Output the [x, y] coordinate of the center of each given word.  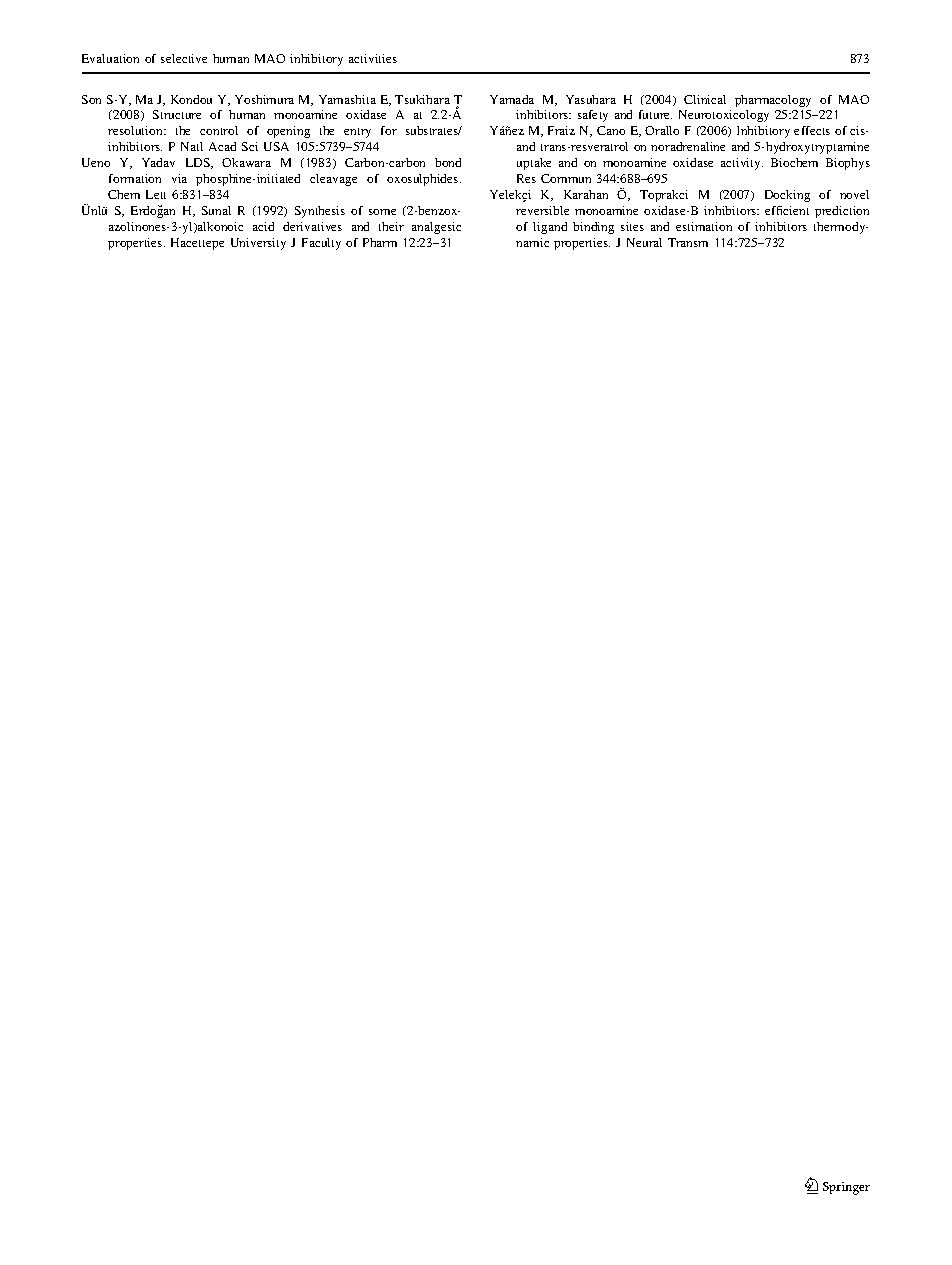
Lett [156, 194]
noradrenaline [688, 146]
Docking [787, 196]
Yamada [512, 99]
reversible [542, 210]
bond [448, 162]
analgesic [436, 228]
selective [184, 58]
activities [373, 58]
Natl [192, 146]
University [258, 244]
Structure [177, 114]
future [655, 114]
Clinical [705, 99]
